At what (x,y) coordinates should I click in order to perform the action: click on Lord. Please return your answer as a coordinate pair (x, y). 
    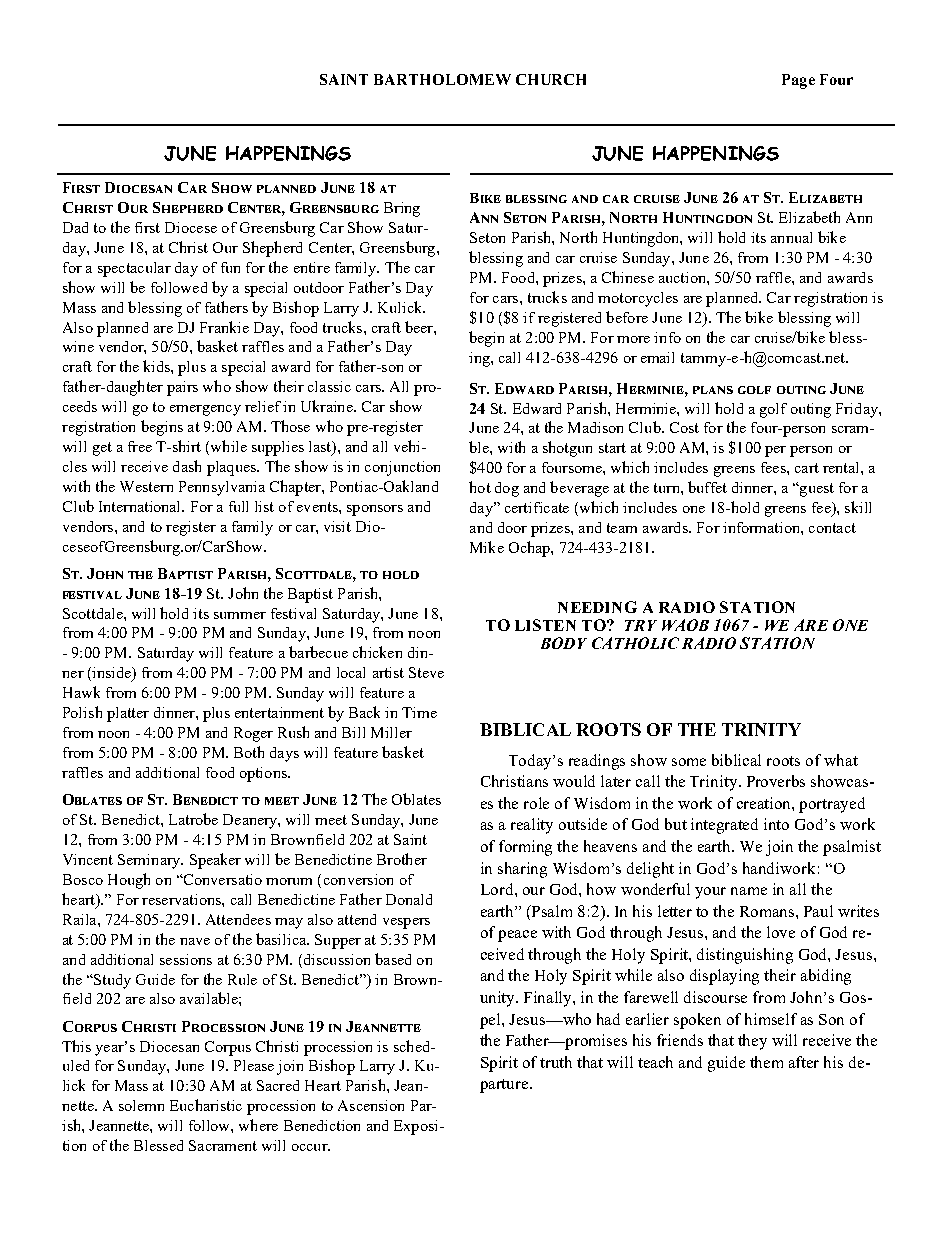
    Looking at the image, I should click on (498, 889).
